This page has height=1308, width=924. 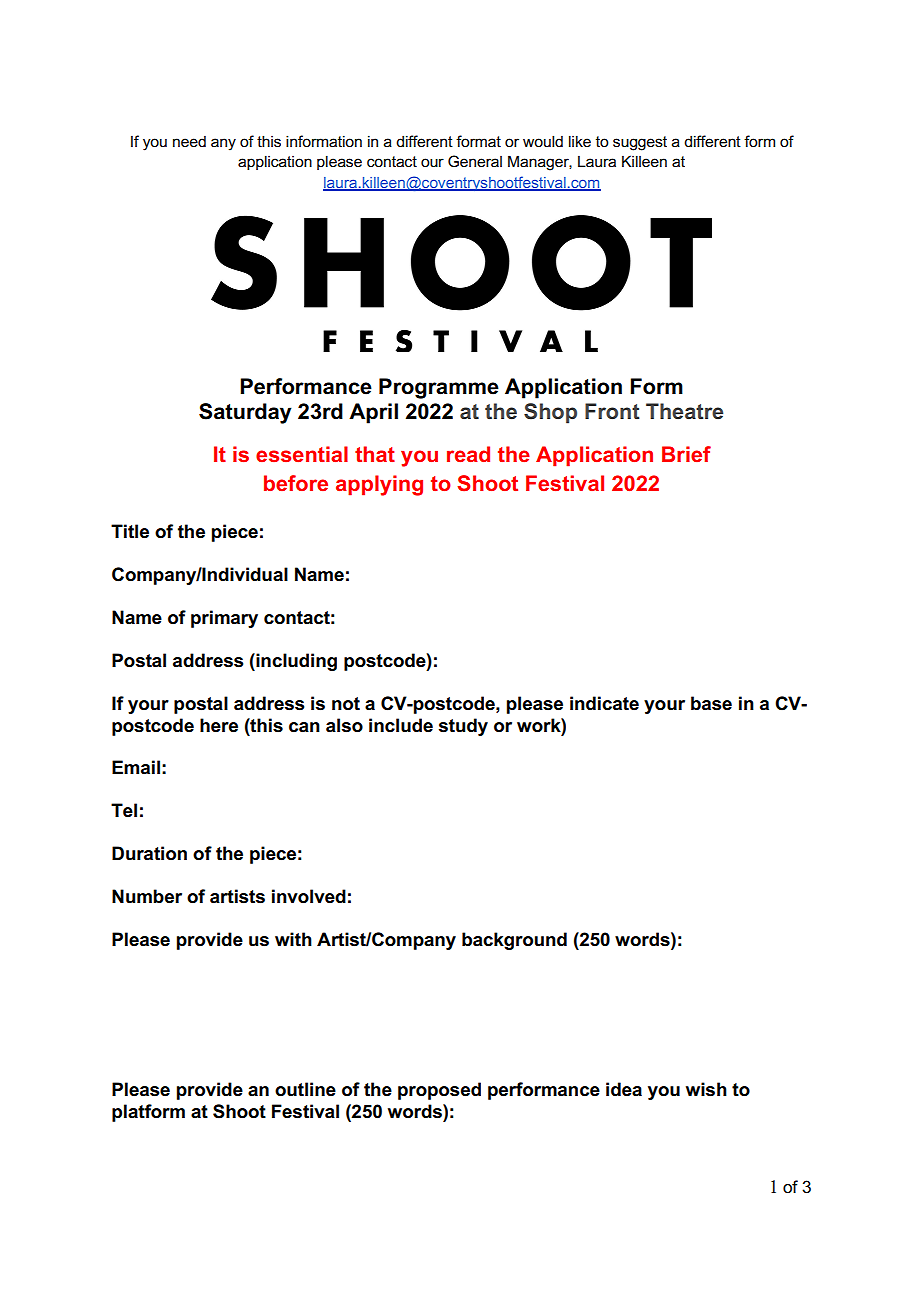 I want to click on outline, so click(x=305, y=1089).
